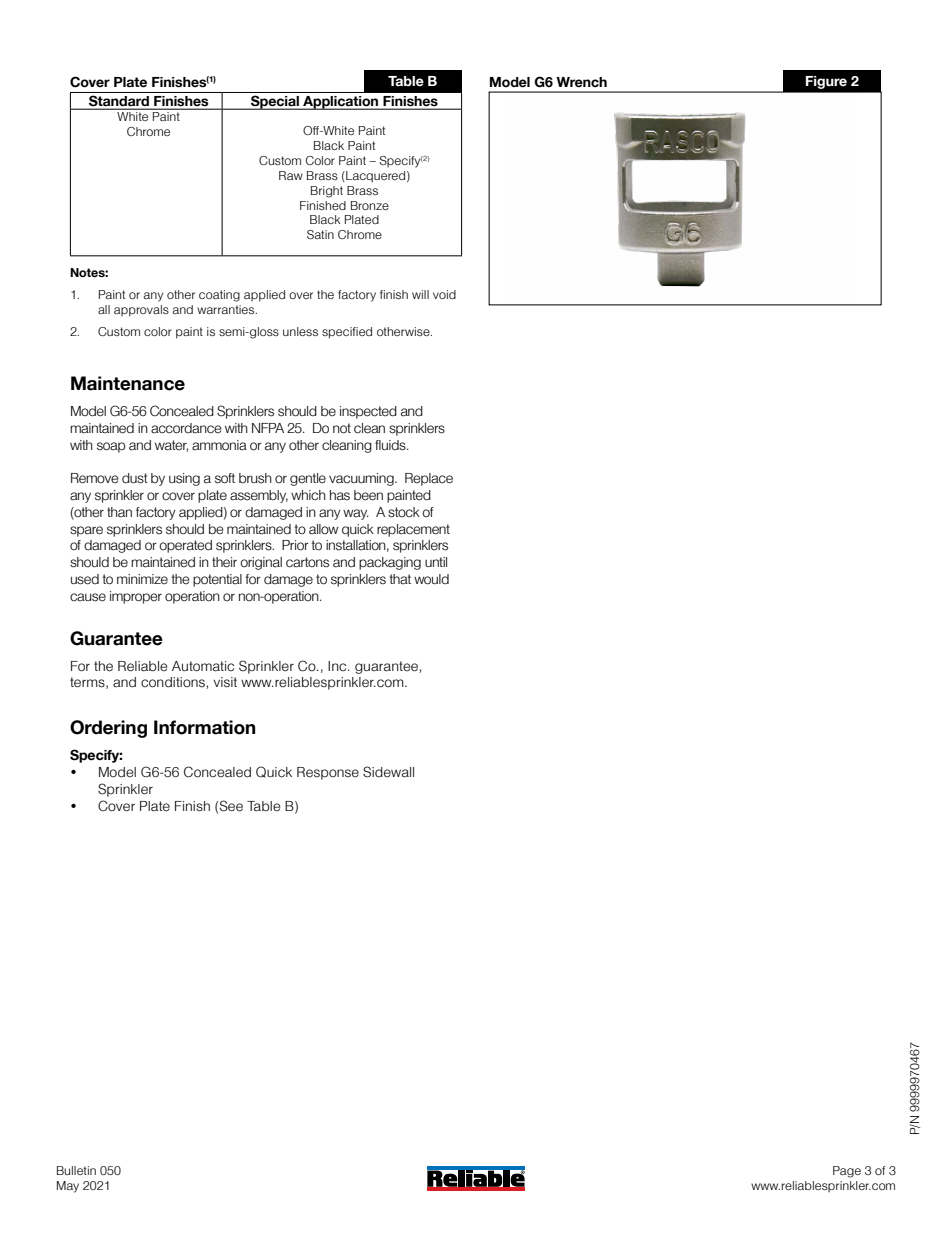  What do you see at coordinates (76, 1170) in the screenshot?
I see `Bulletin` at bounding box center [76, 1170].
